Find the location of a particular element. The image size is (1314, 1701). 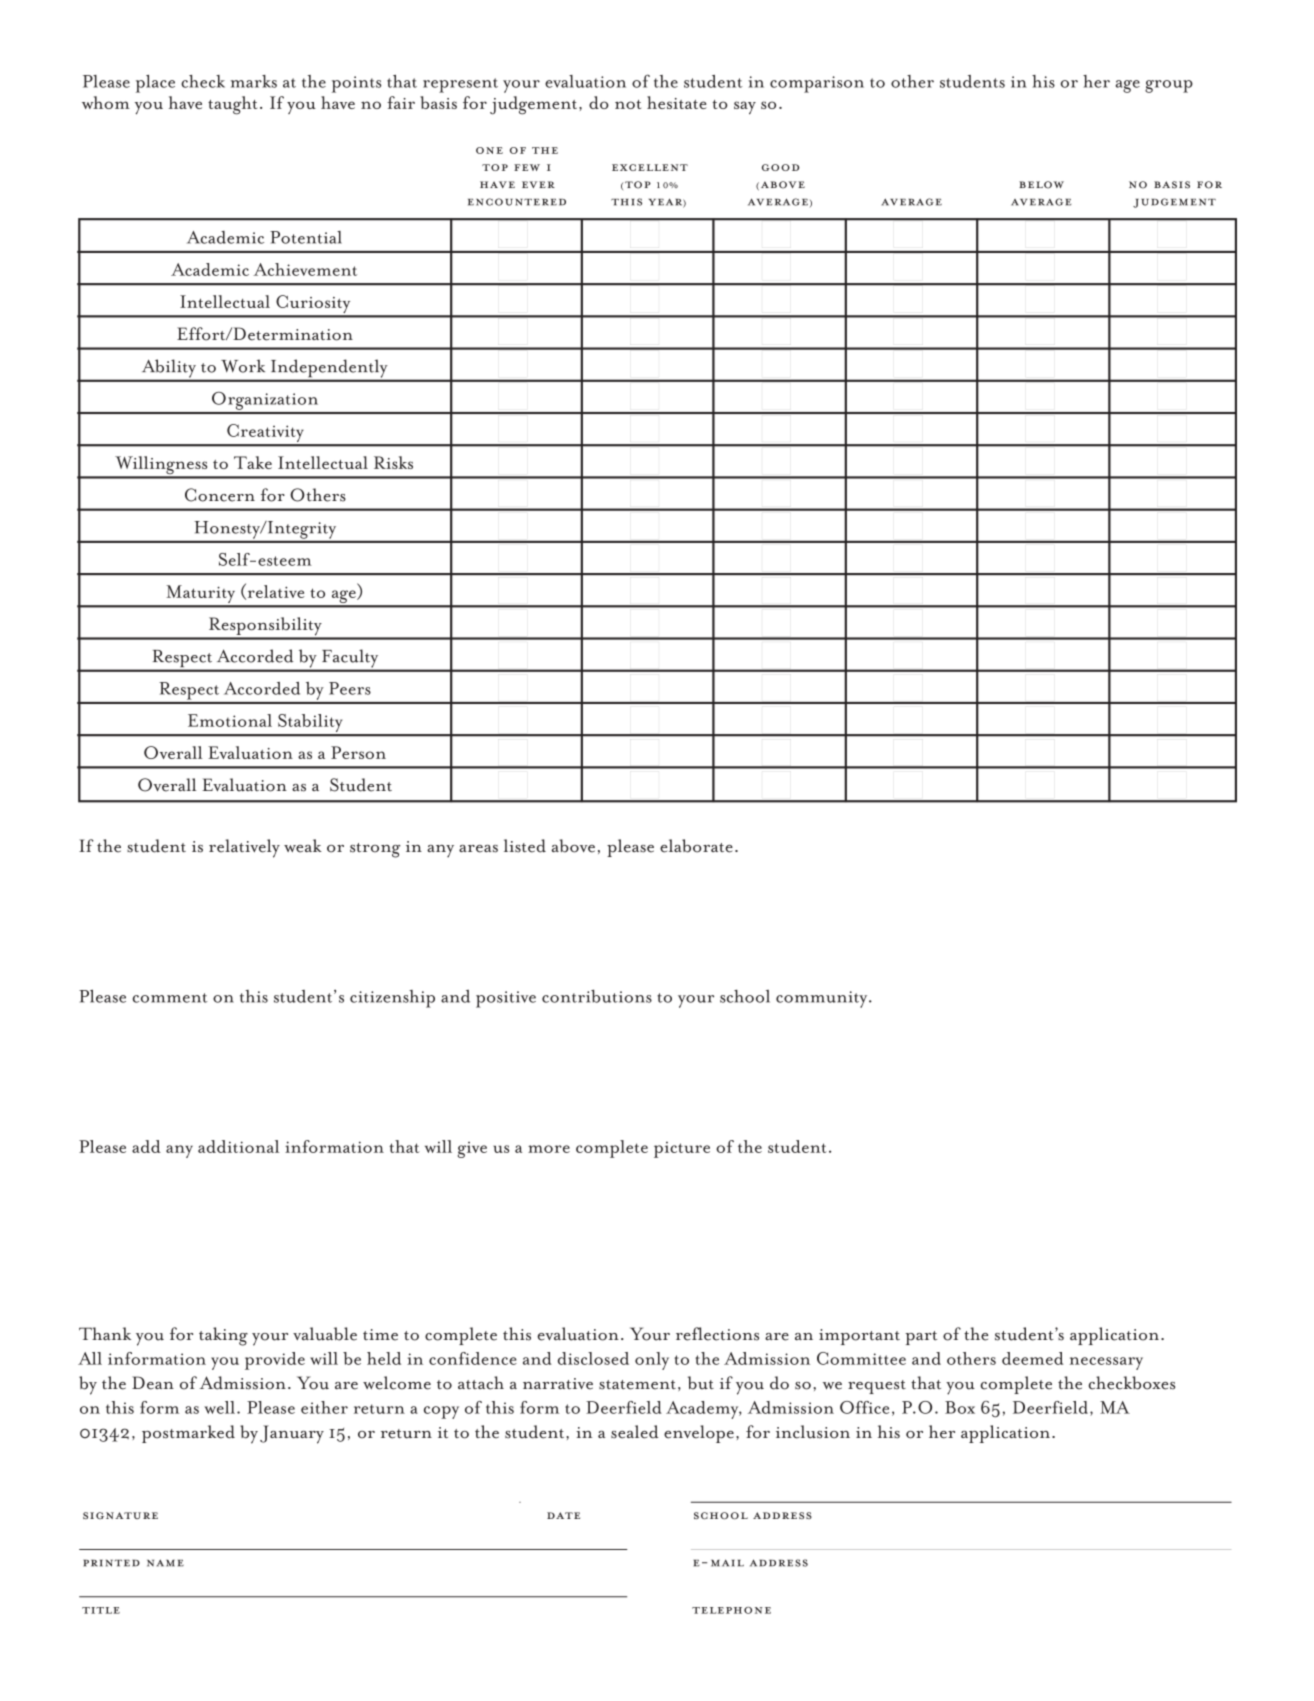

elaborate is located at coordinates (696, 846).
